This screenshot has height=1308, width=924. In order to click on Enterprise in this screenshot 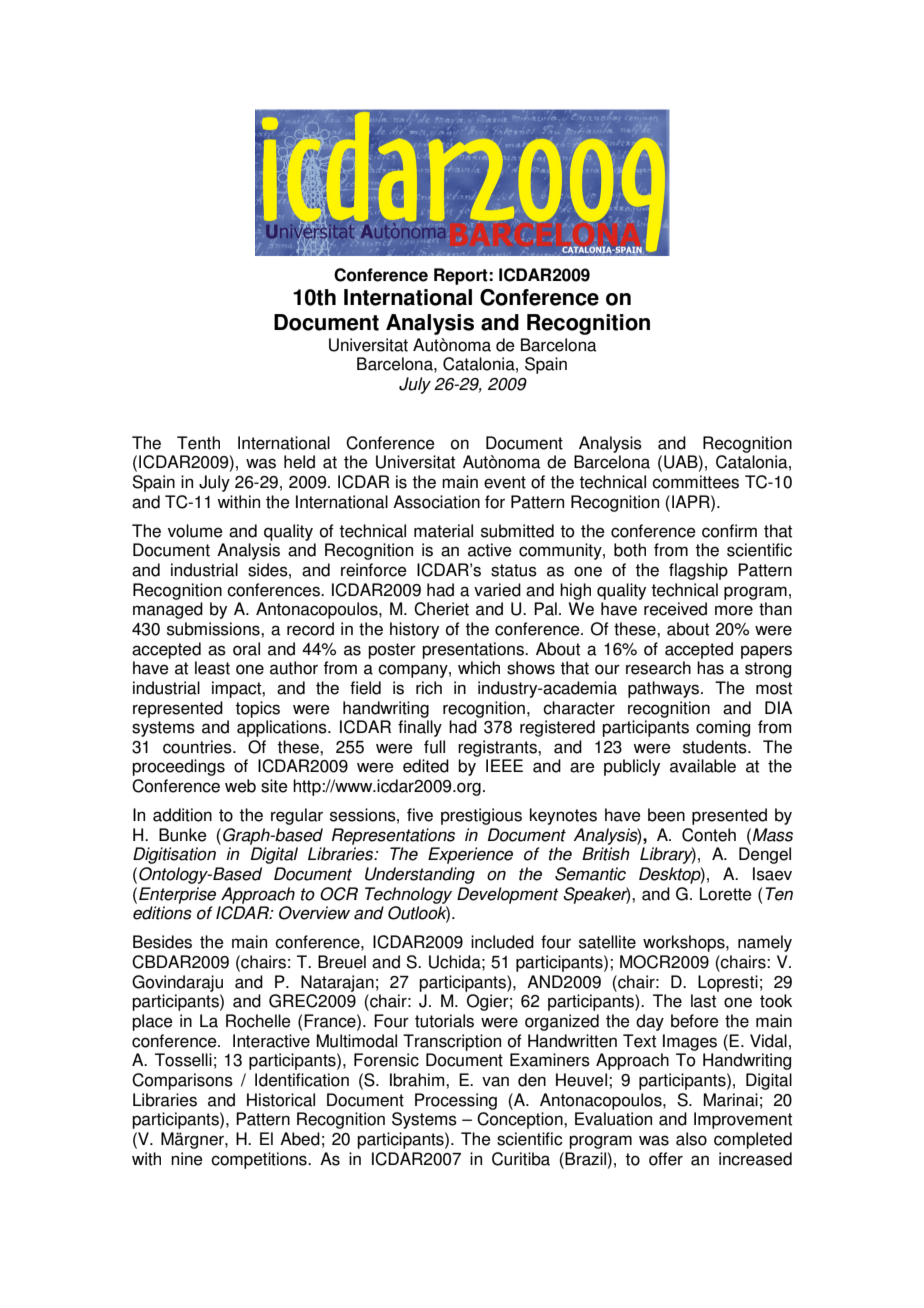, I will do `click(177, 895)`.
